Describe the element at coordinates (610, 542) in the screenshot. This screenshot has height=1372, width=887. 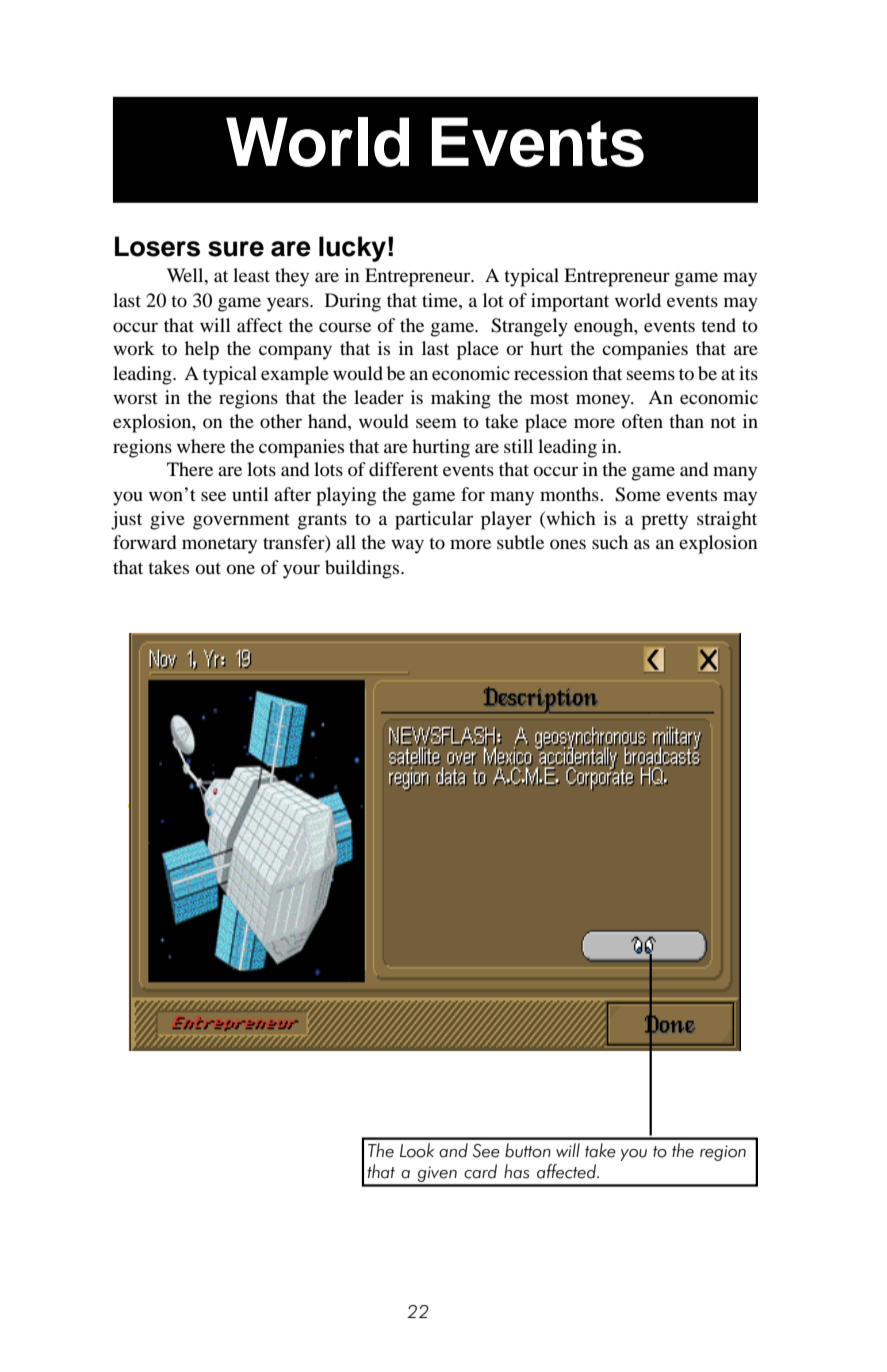
I see `such` at that location.
